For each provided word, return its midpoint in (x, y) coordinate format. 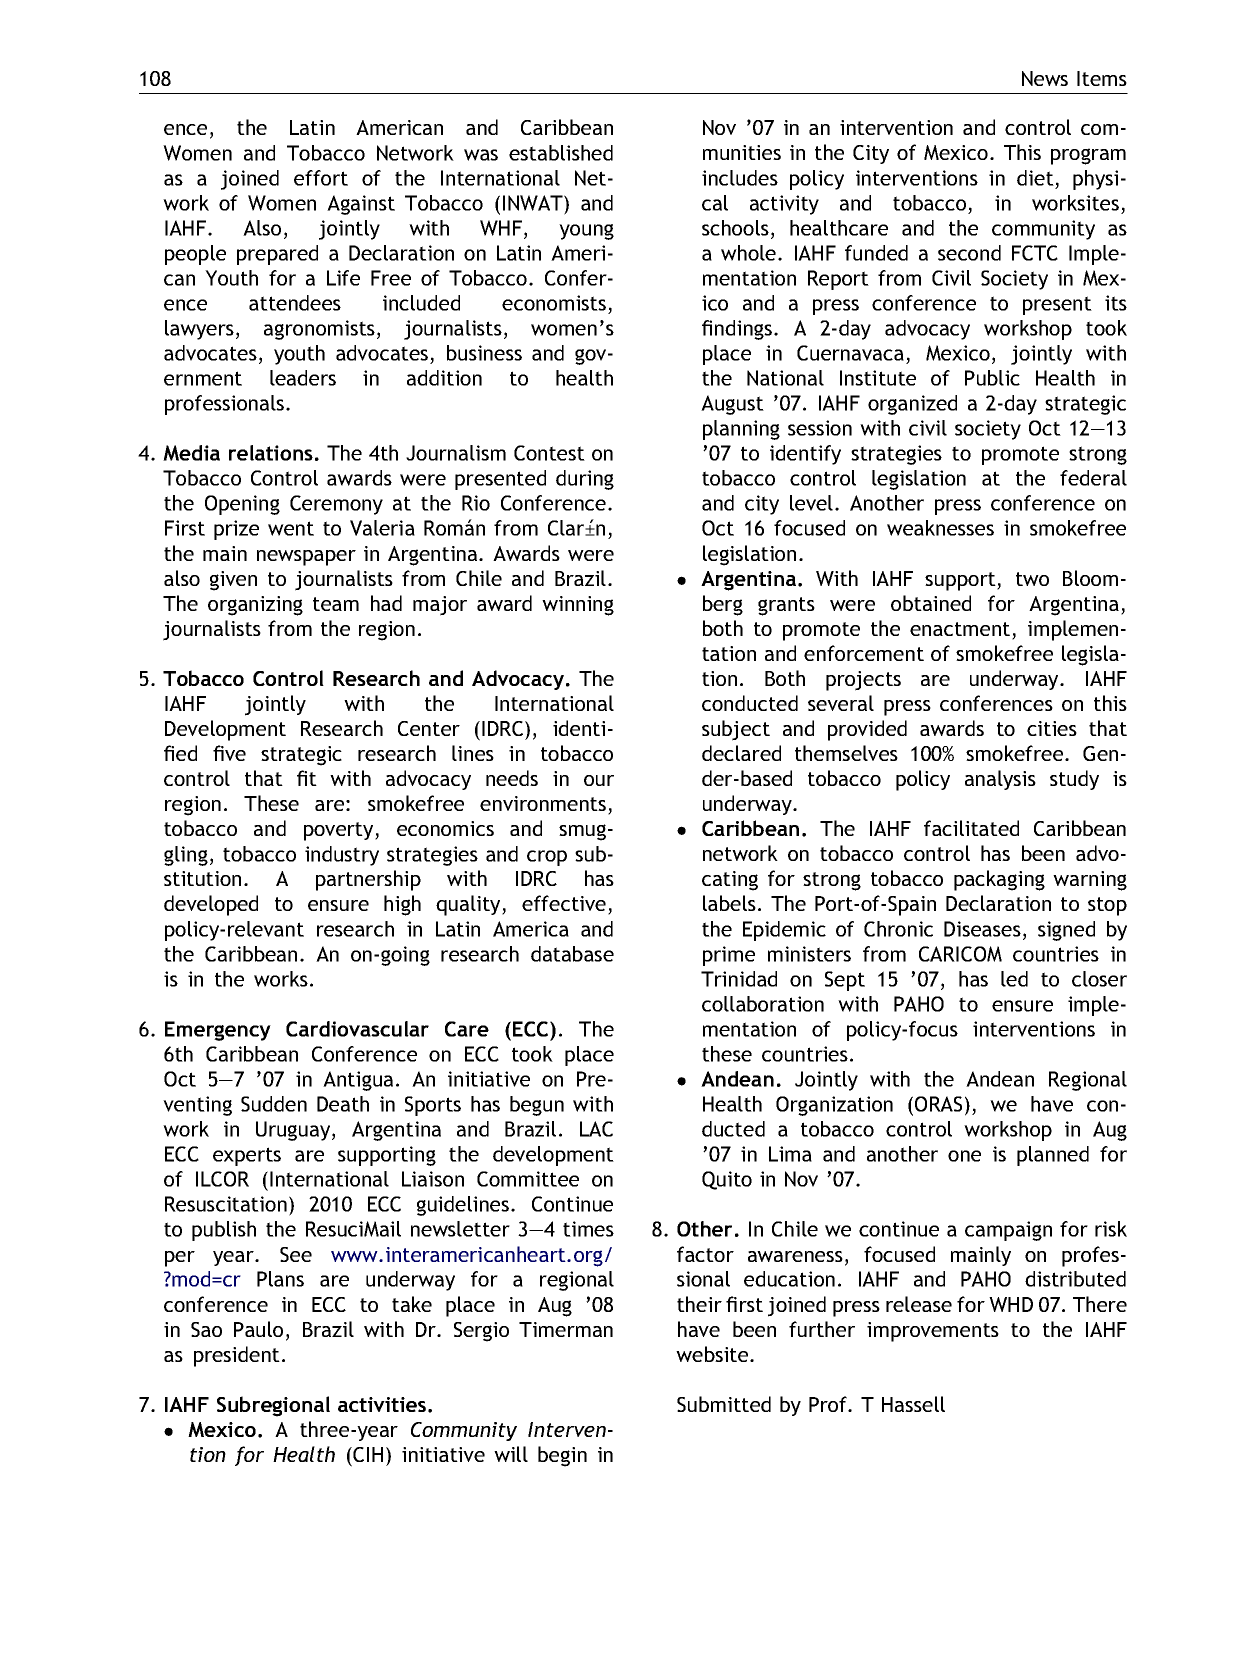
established (561, 153)
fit (307, 778)
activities (383, 1404)
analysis (1000, 780)
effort (321, 178)
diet (1035, 178)
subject (736, 730)
